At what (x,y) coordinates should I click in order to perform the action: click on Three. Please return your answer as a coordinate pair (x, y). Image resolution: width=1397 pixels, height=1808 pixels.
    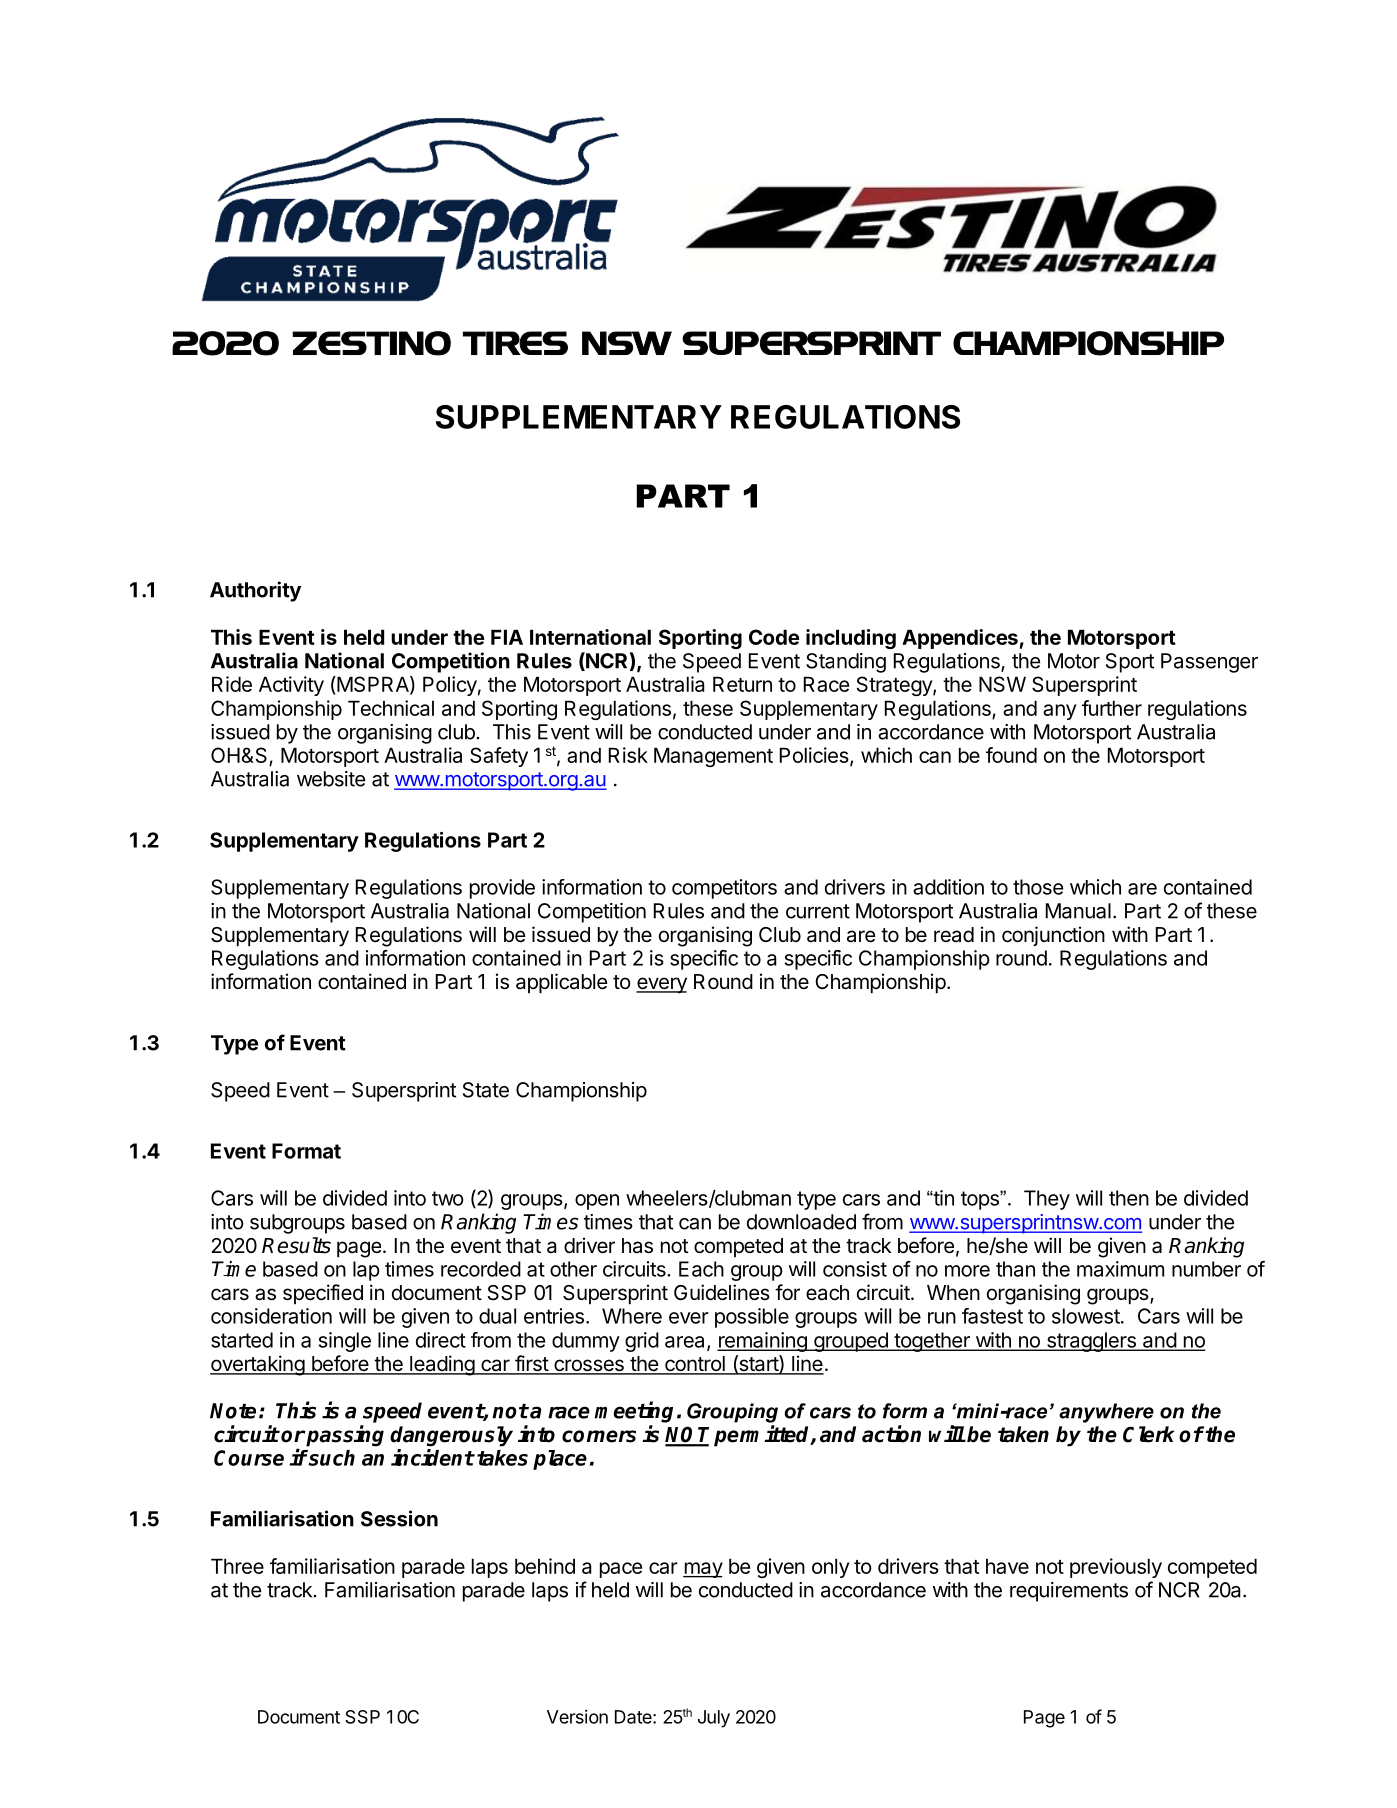
    Looking at the image, I should click on (237, 1566).
